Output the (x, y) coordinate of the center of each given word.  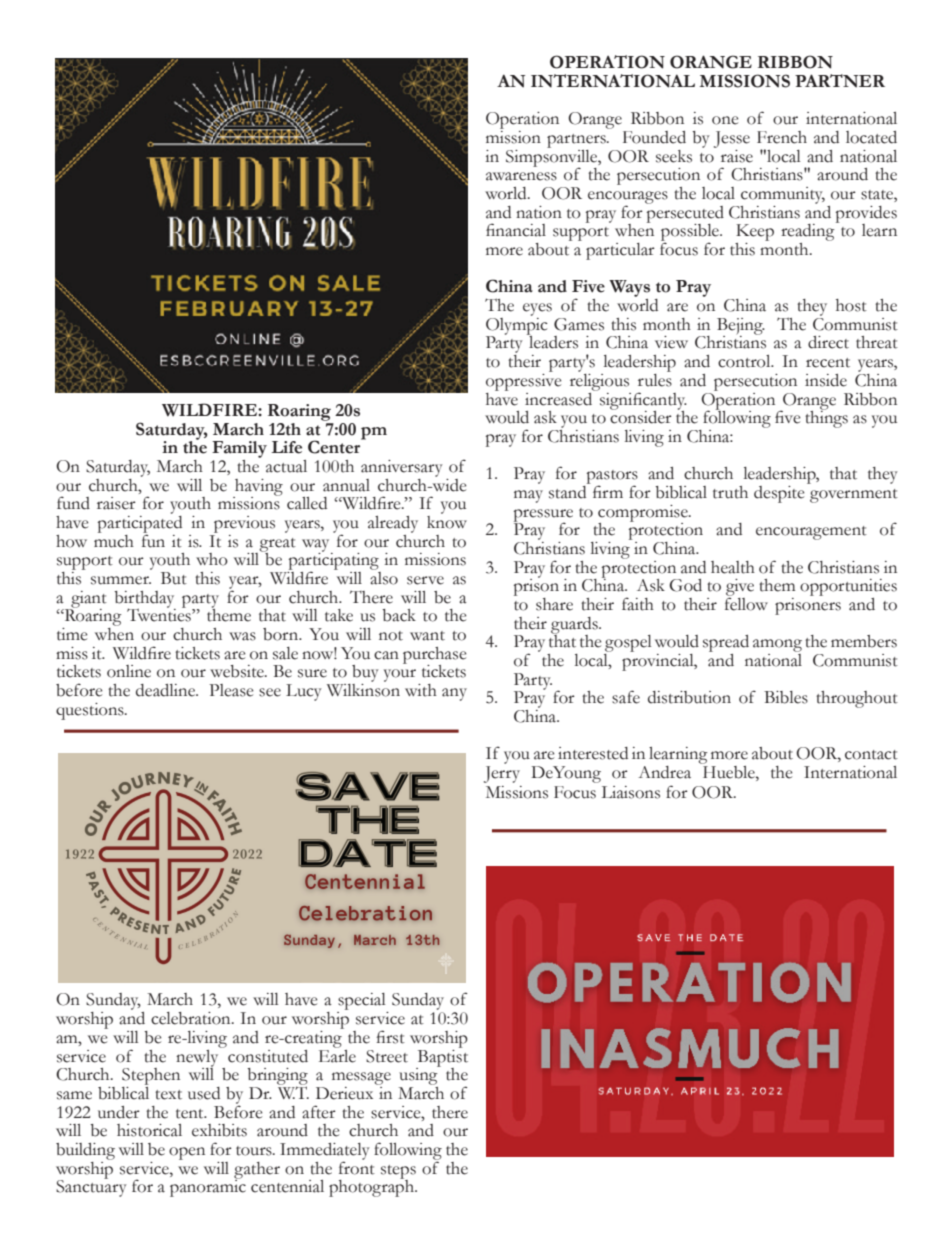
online (129, 671)
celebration (192, 1018)
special (362, 1003)
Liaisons (630, 792)
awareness (521, 176)
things (826, 418)
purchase (434, 656)
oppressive (523, 381)
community (783, 195)
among (777, 647)
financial (516, 230)
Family (239, 449)
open (187, 1153)
